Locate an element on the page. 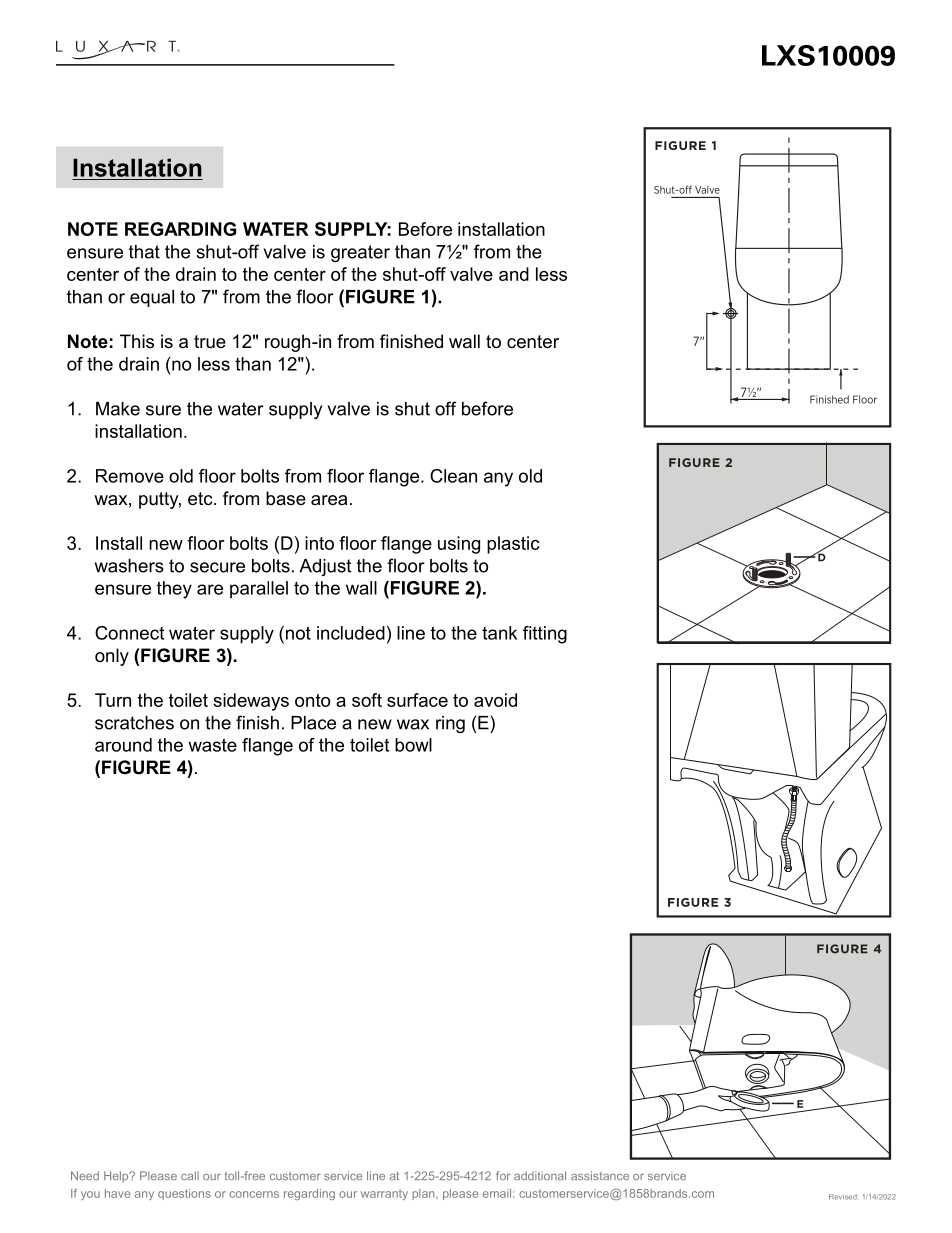 The height and width of the image is (1233, 952). equal is located at coordinates (152, 298).
